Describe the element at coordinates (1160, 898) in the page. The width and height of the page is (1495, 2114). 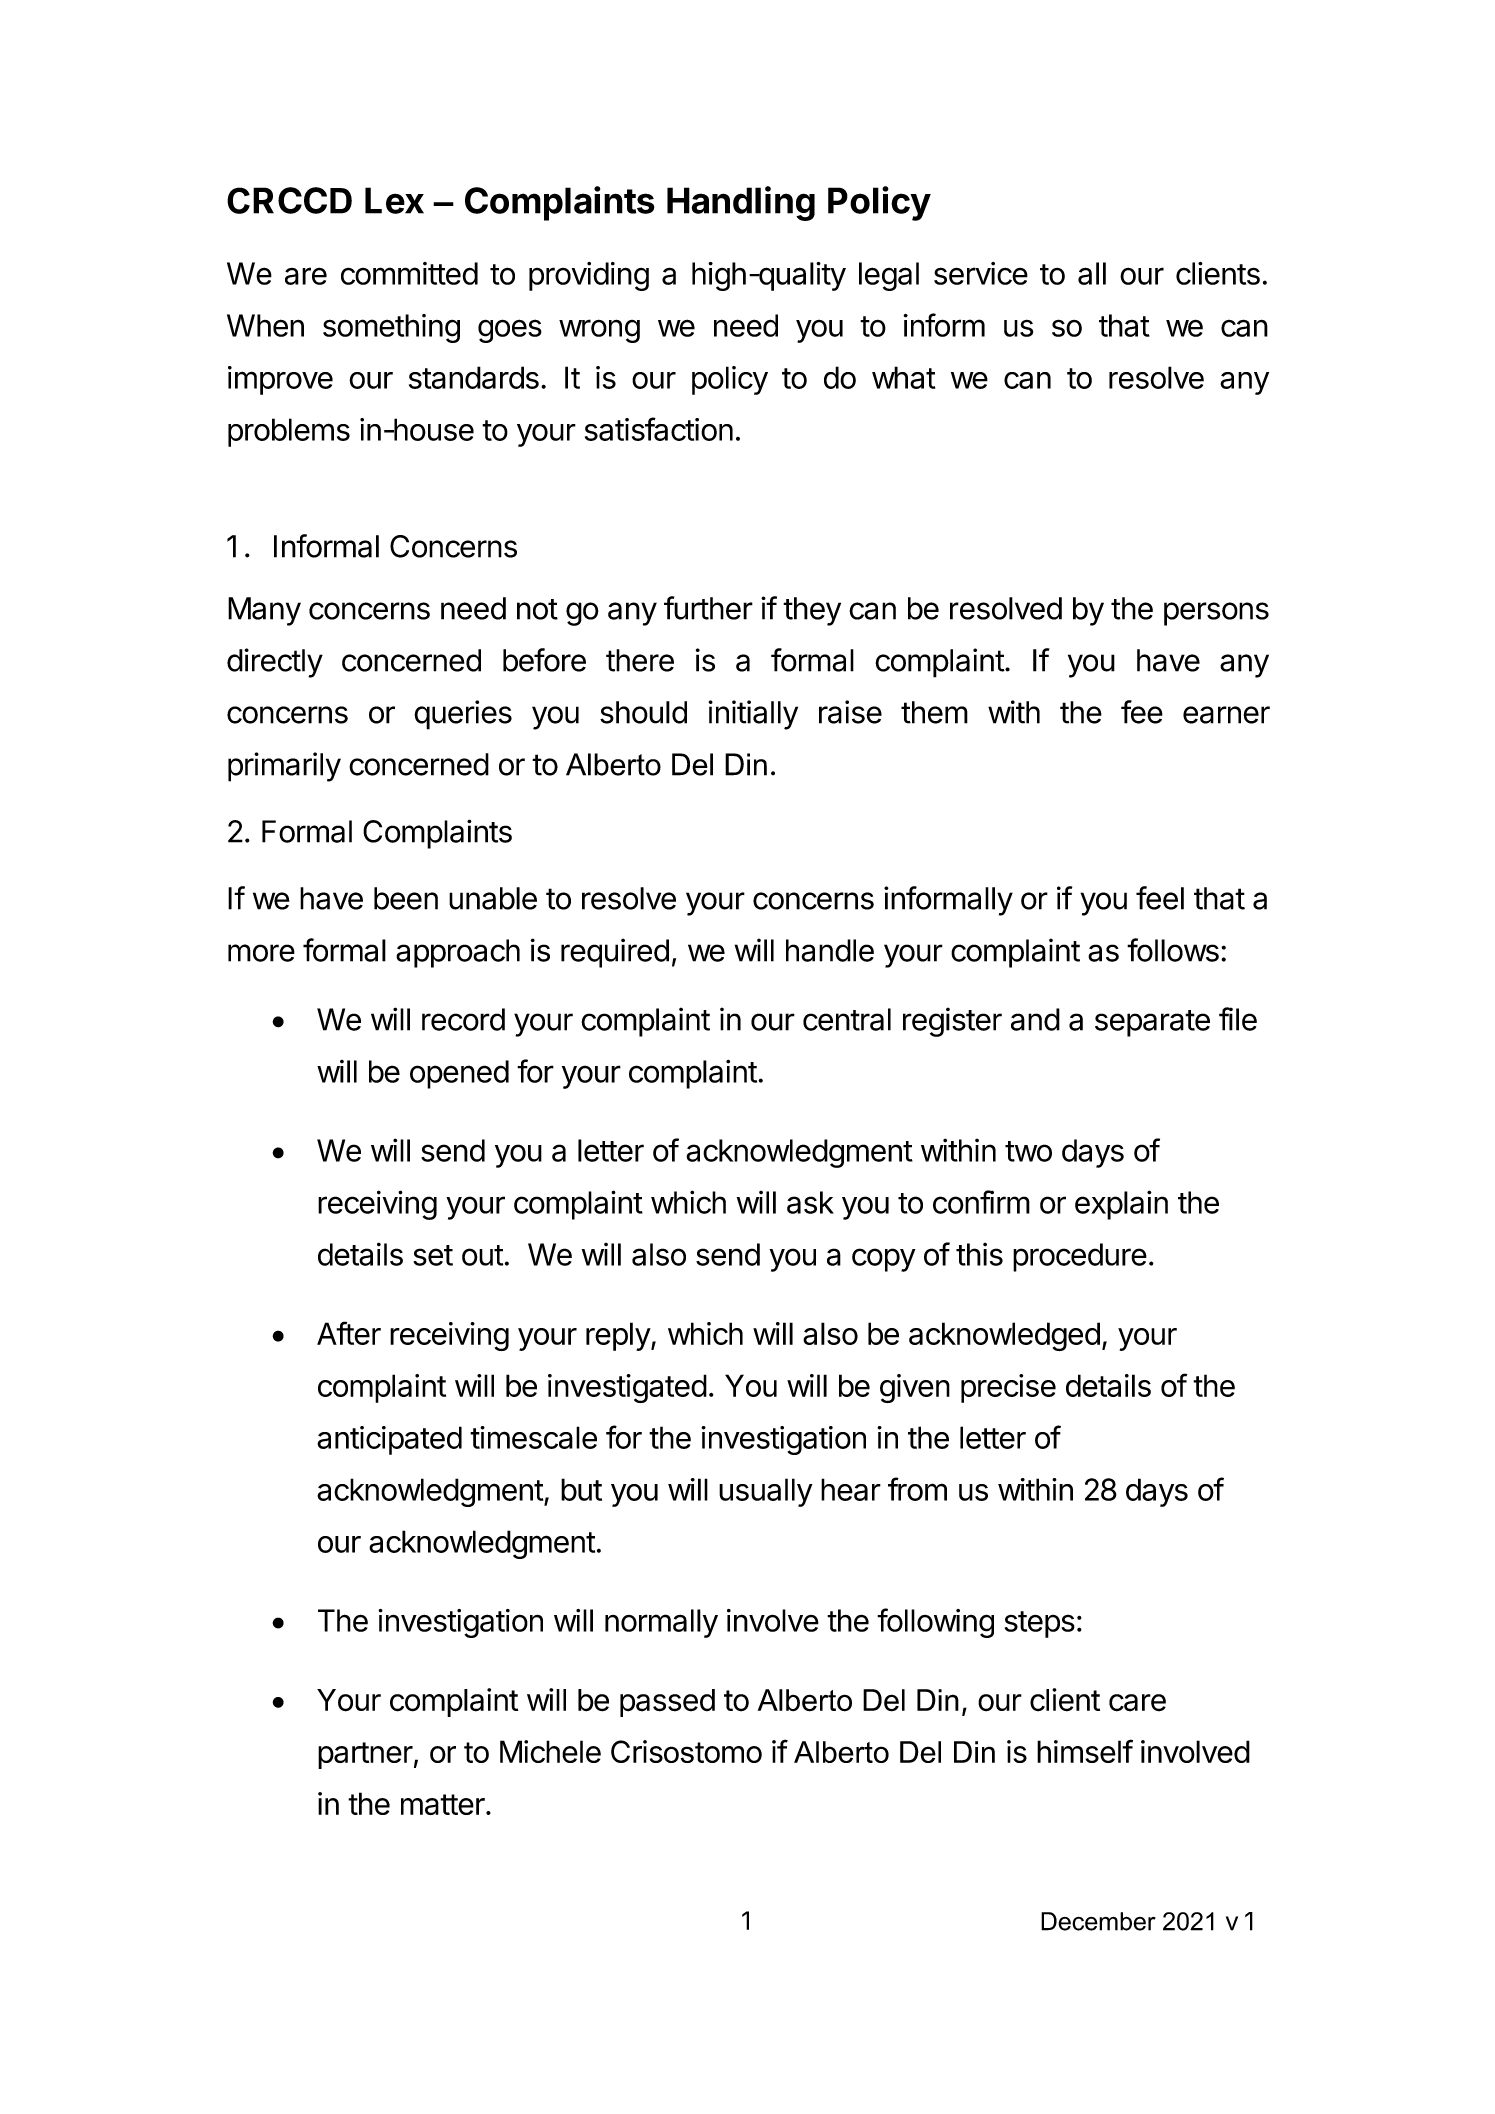
I see `feel` at that location.
